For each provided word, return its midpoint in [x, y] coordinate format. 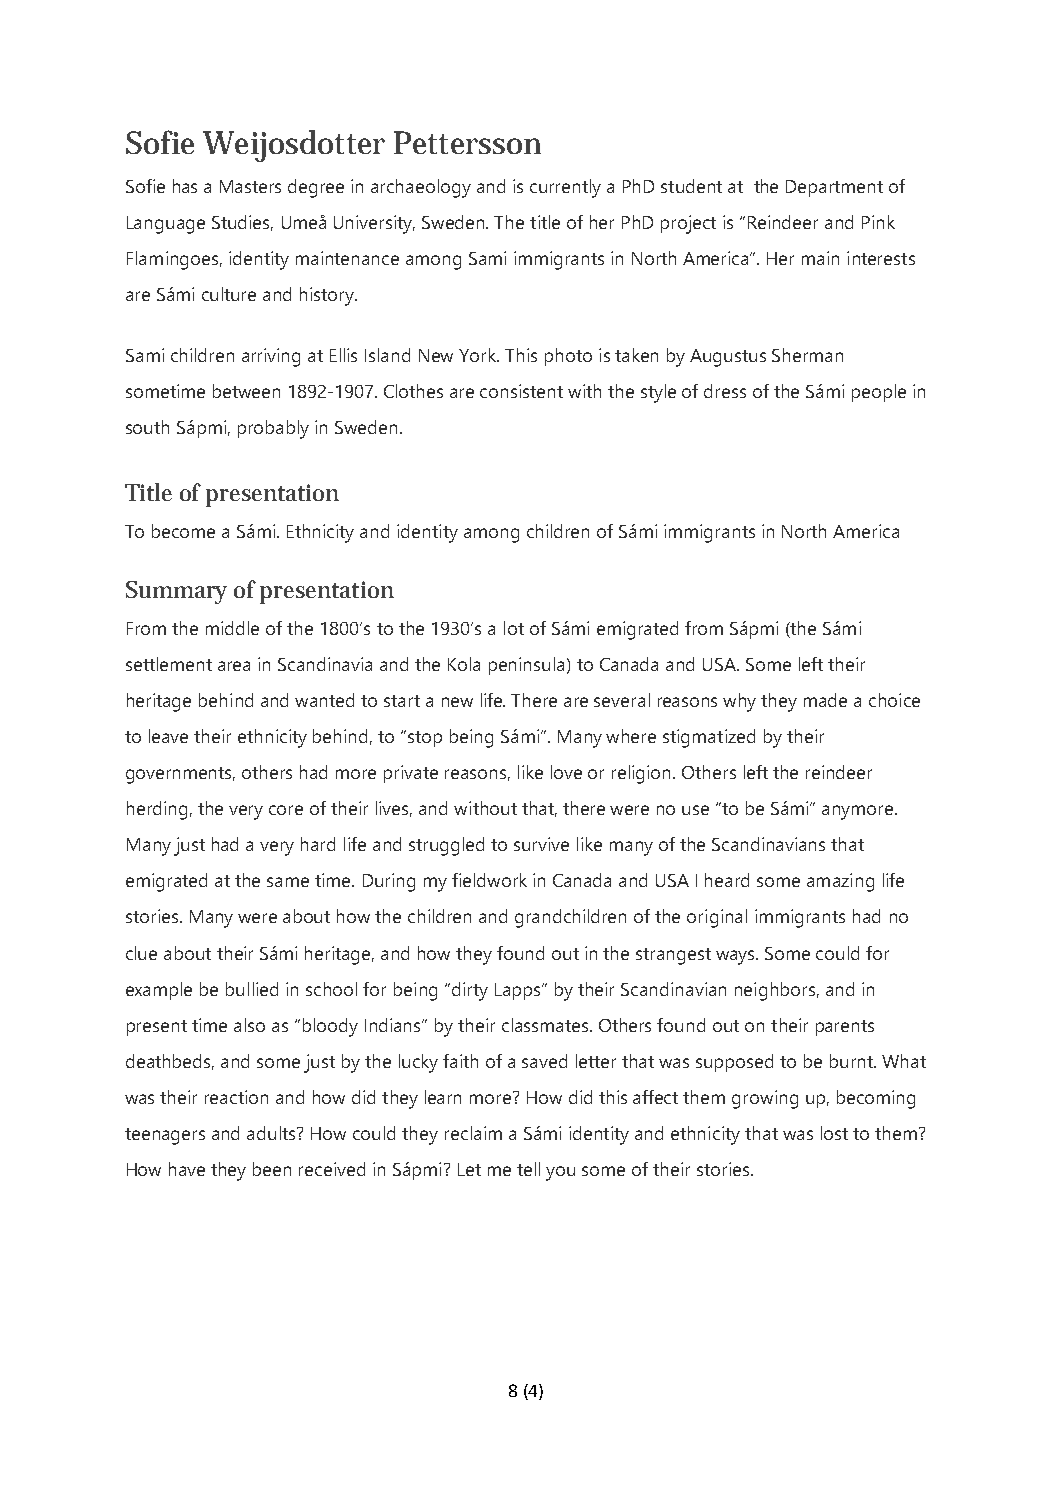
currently [565, 188]
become [183, 531]
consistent [521, 391]
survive [541, 844]
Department [834, 188]
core [286, 810]
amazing [840, 882]
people [879, 393]
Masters [250, 186]
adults [272, 1133]
